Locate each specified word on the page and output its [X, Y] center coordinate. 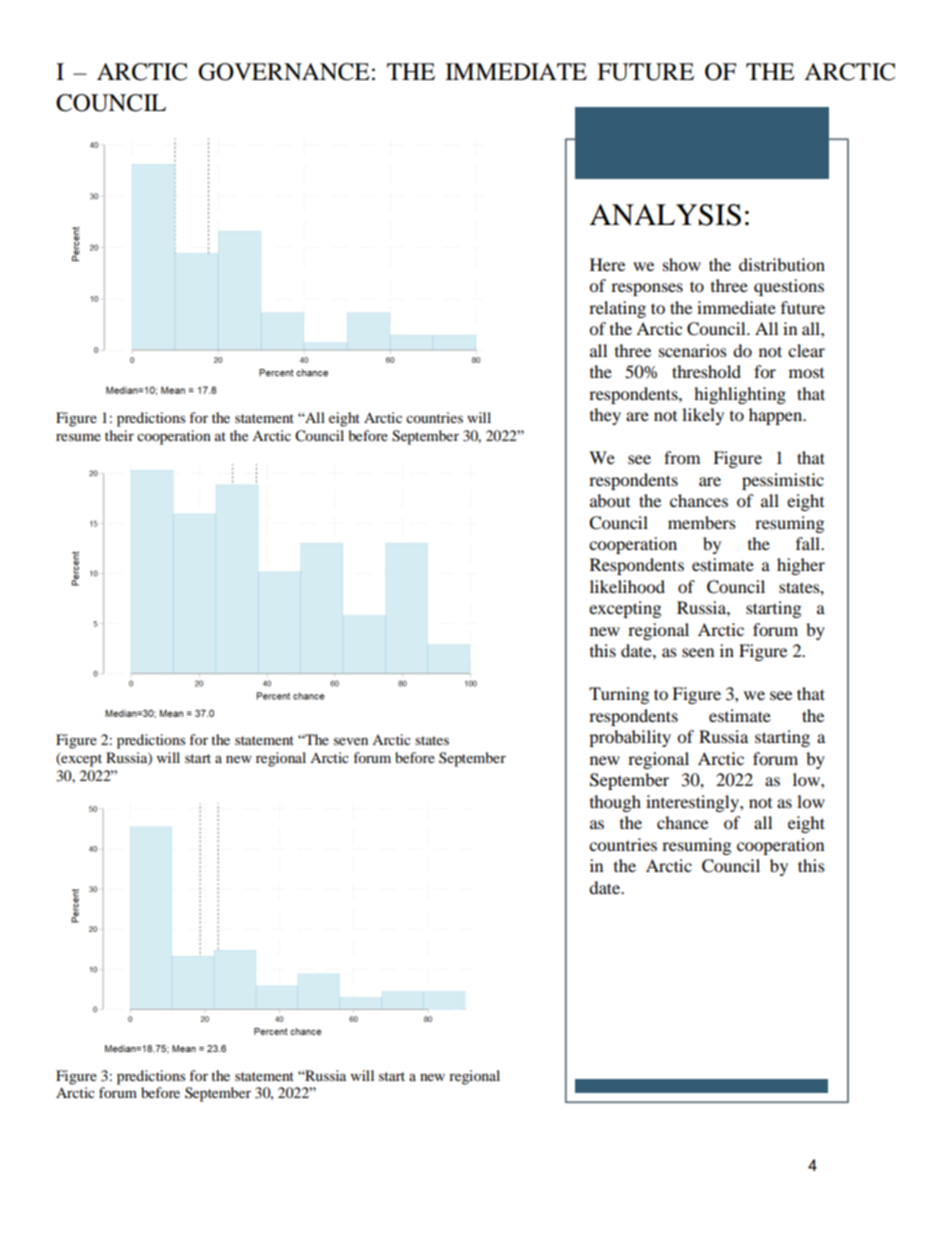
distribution [782, 264]
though [615, 803]
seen [698, 652]
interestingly [693, 803]
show [682, 264]
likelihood [627, 586]
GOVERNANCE [284, 72]
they [605, 416]
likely [703, 416]
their [119, 435]
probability [630, 738]
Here [607, 264]
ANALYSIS [665, 215]
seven [351, 741]
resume [78, 437]
